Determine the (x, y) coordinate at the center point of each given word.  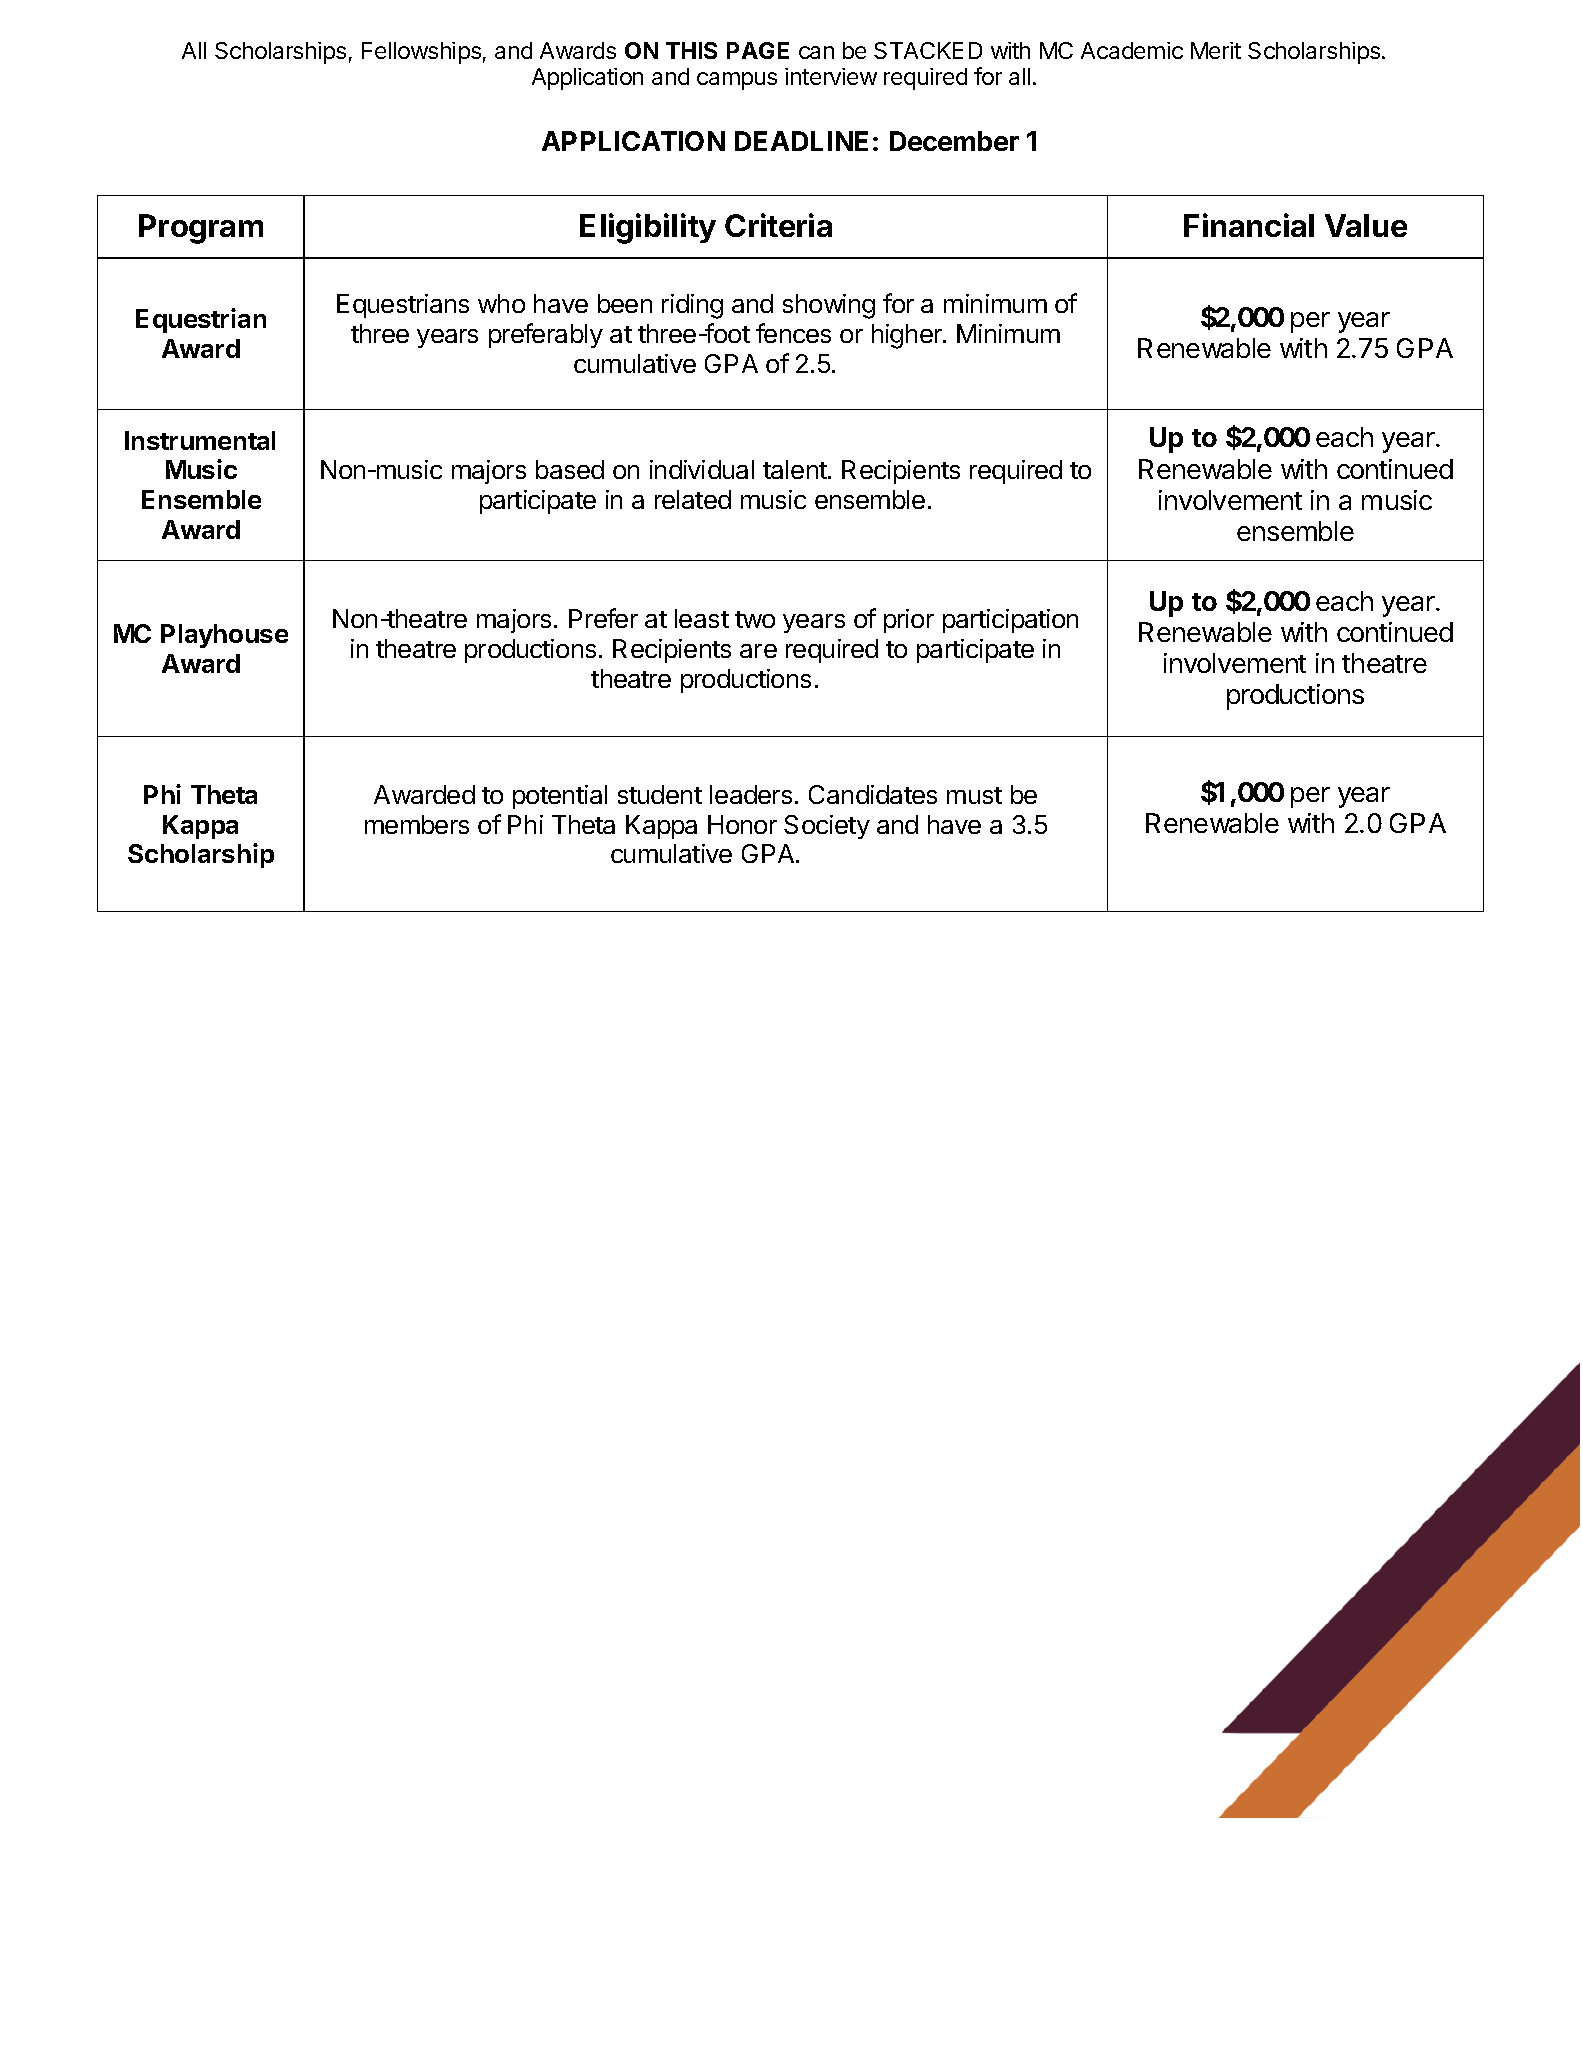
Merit (1216, 50)
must (974, 795)
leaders (751, 794)
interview (831, 76)
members (417, 824)
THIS (691, 50)
